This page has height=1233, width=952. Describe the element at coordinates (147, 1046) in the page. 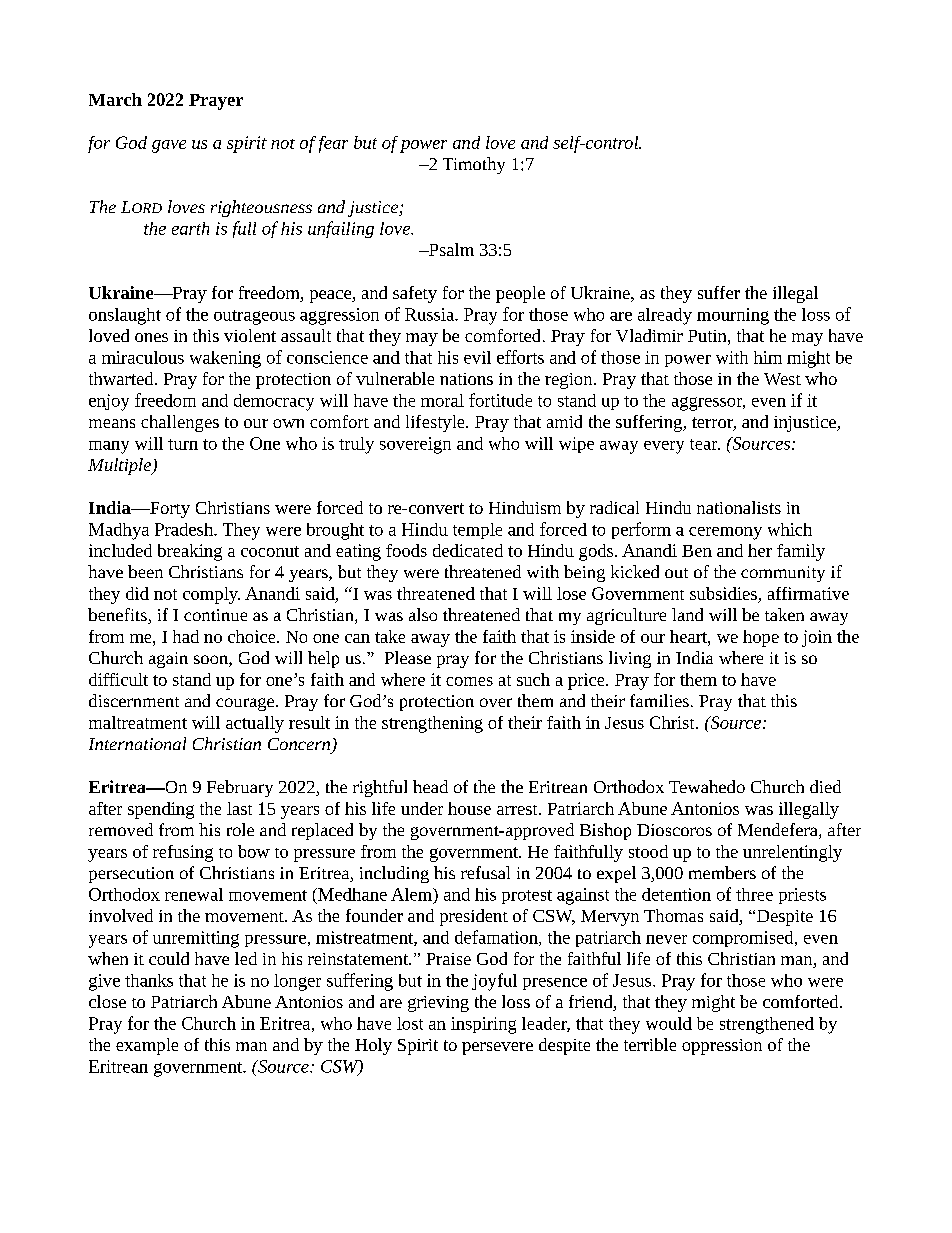

I see `example` at that location.
